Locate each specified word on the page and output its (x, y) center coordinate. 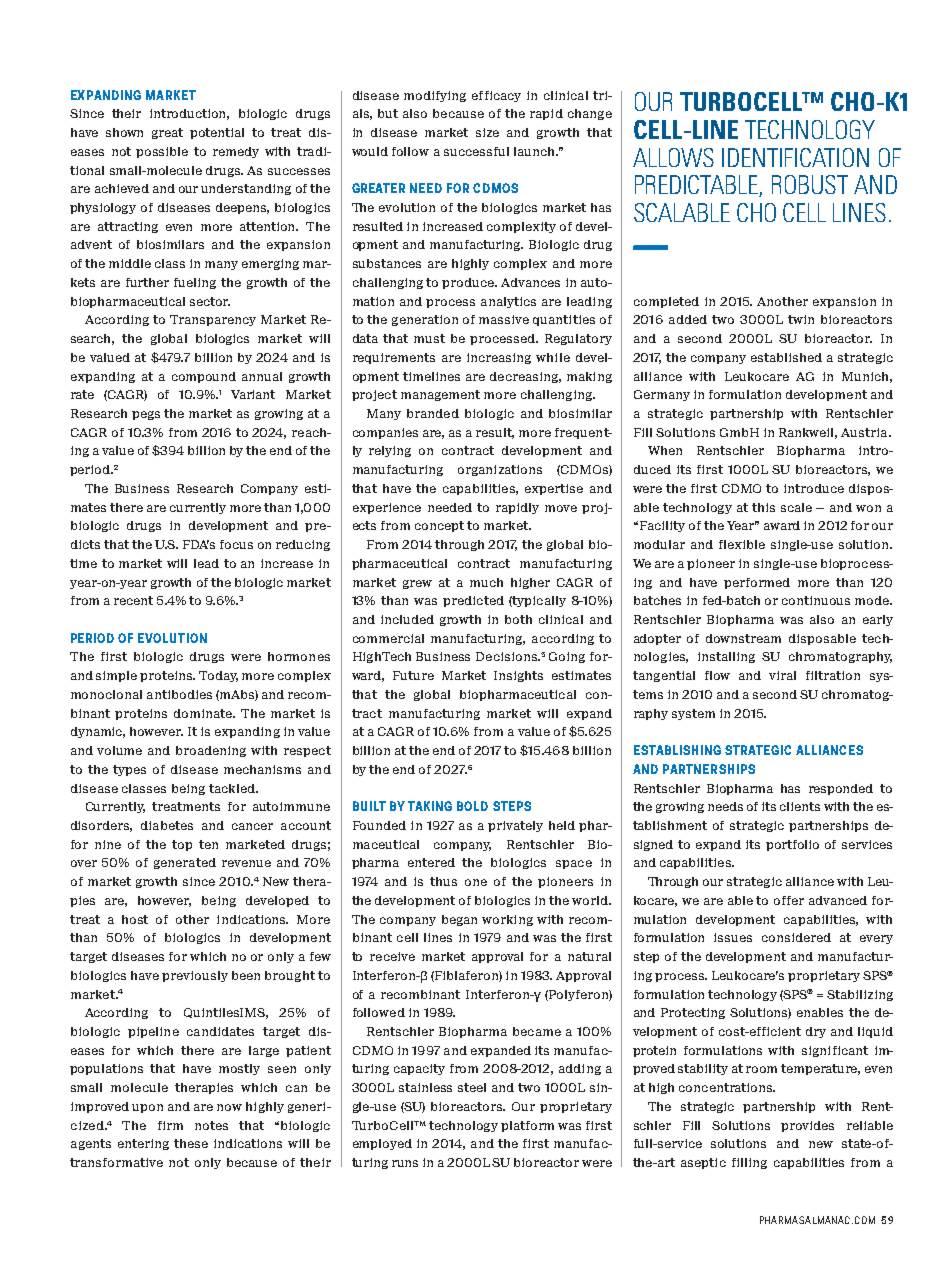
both (518, 619)
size (487, 132)
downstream (743, 638)
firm (170, 1125)
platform (527, 1126)
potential (217, 133)
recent (133, 600)
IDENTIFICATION (795, 157)
